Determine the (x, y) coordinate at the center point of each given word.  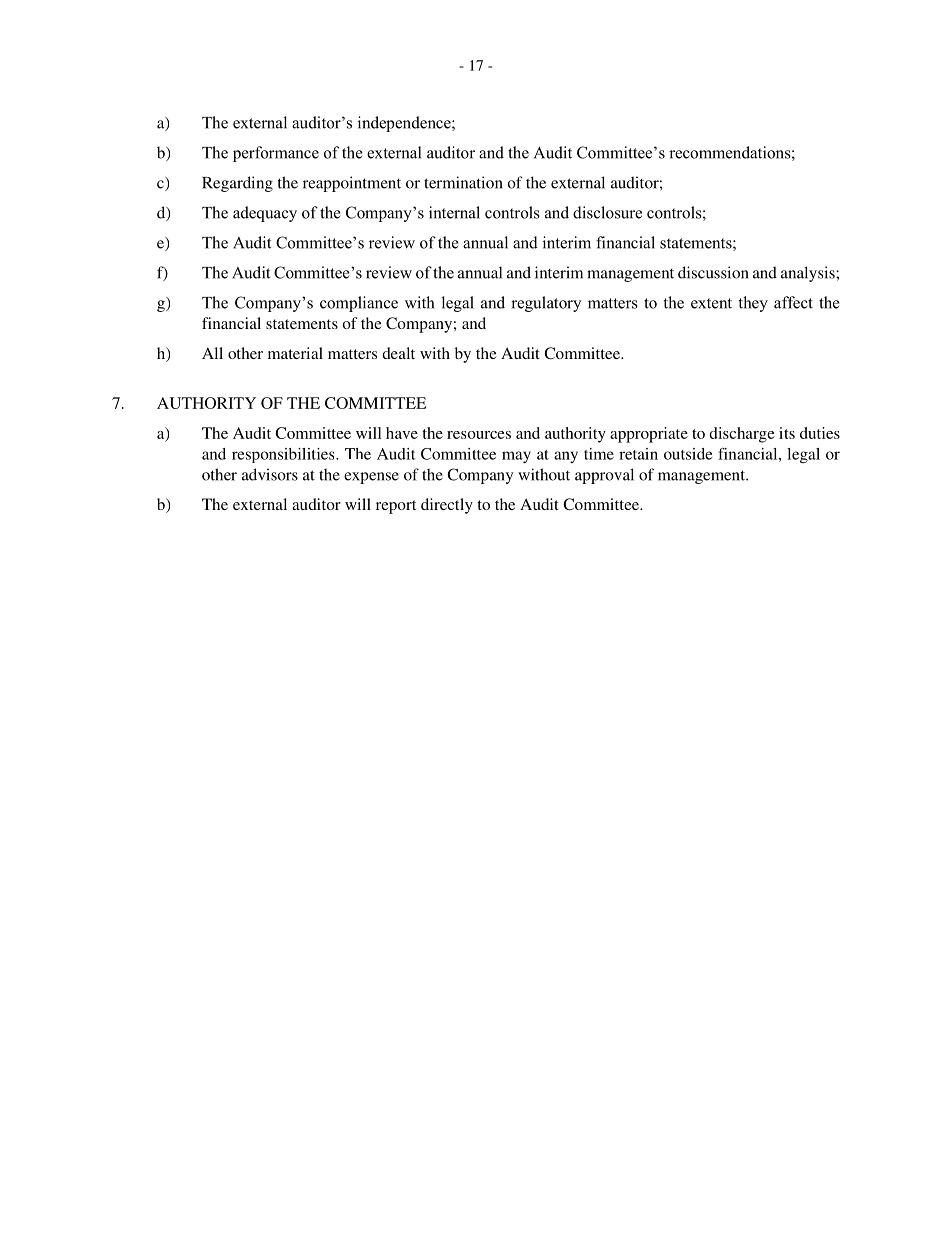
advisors (270, 474)
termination (463, 182)
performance (276, 154)
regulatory (546, 304)
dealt (398, 353)
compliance (359, 304)
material (295, 353)
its (787, 433)
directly (447, 506)
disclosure (607, 212)
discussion (713, 272)
